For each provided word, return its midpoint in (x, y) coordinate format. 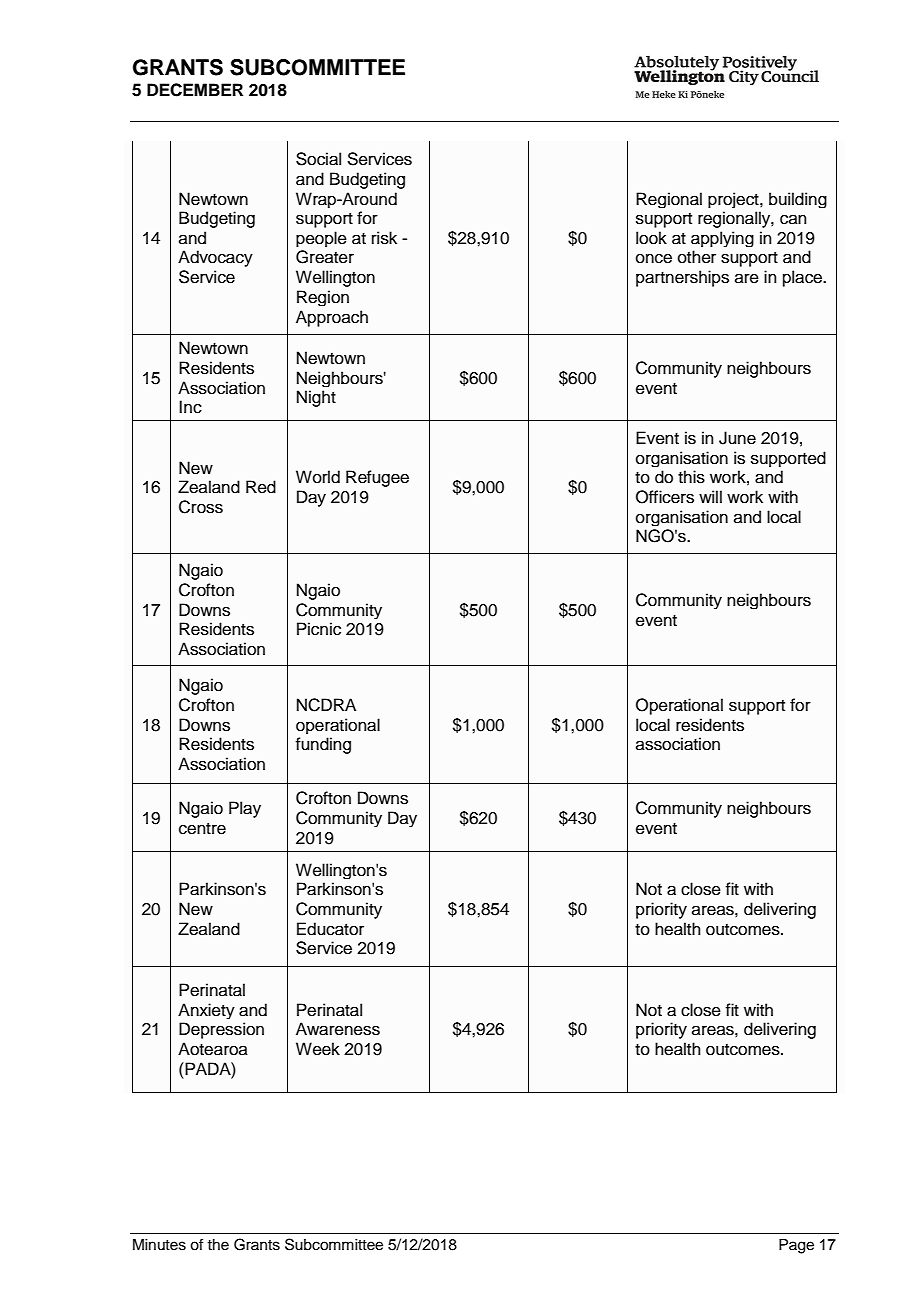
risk (384, 238)
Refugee (377, 478)
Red (261, 487)
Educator (330, 929)
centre (202, 829)
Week (318, 1049)
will (710, 496)
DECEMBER (195, 90)
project (734, 200)
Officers (665, 497)
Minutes (159, 1245)
